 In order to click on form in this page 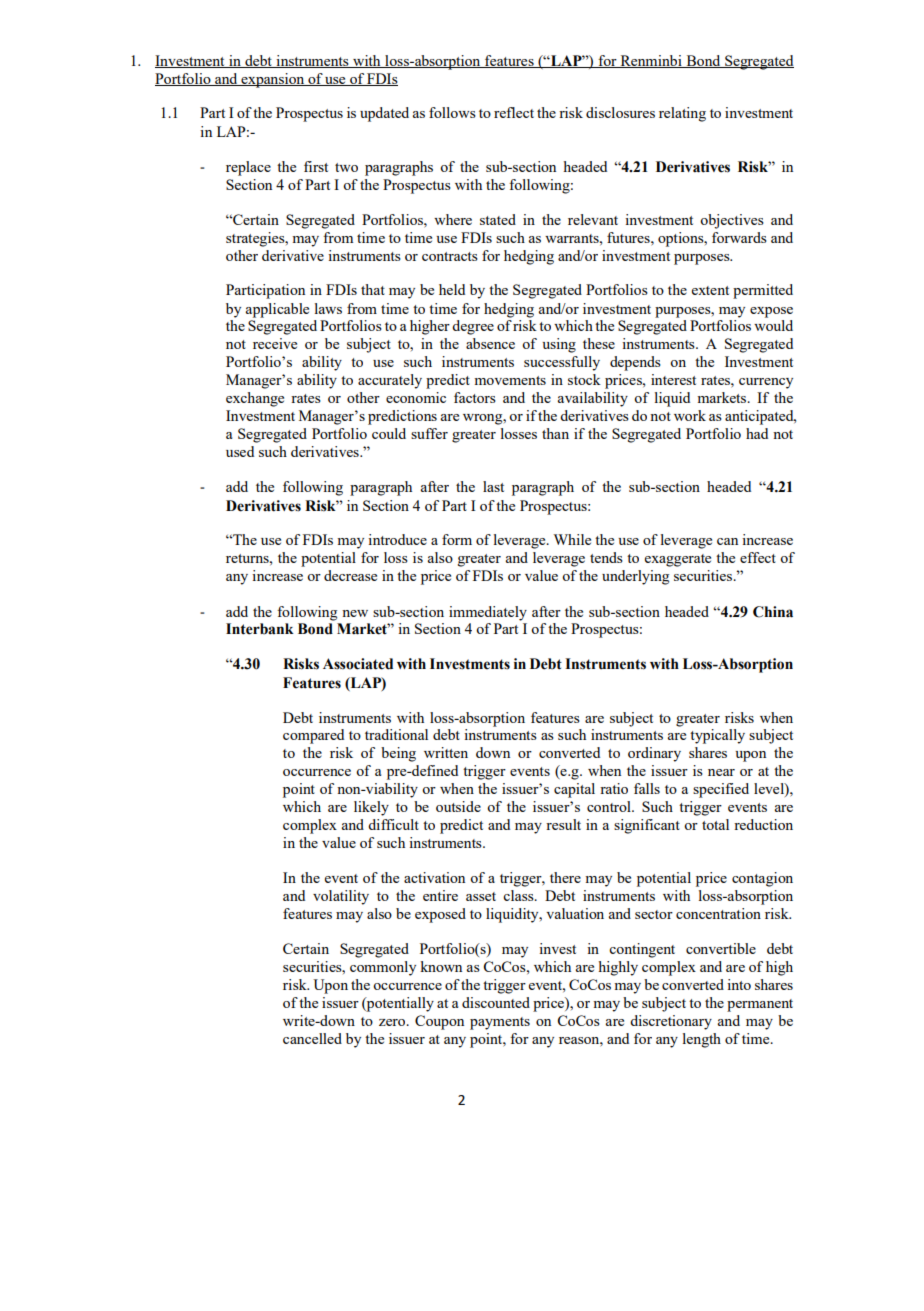, I will do `click(457, 539)`.
